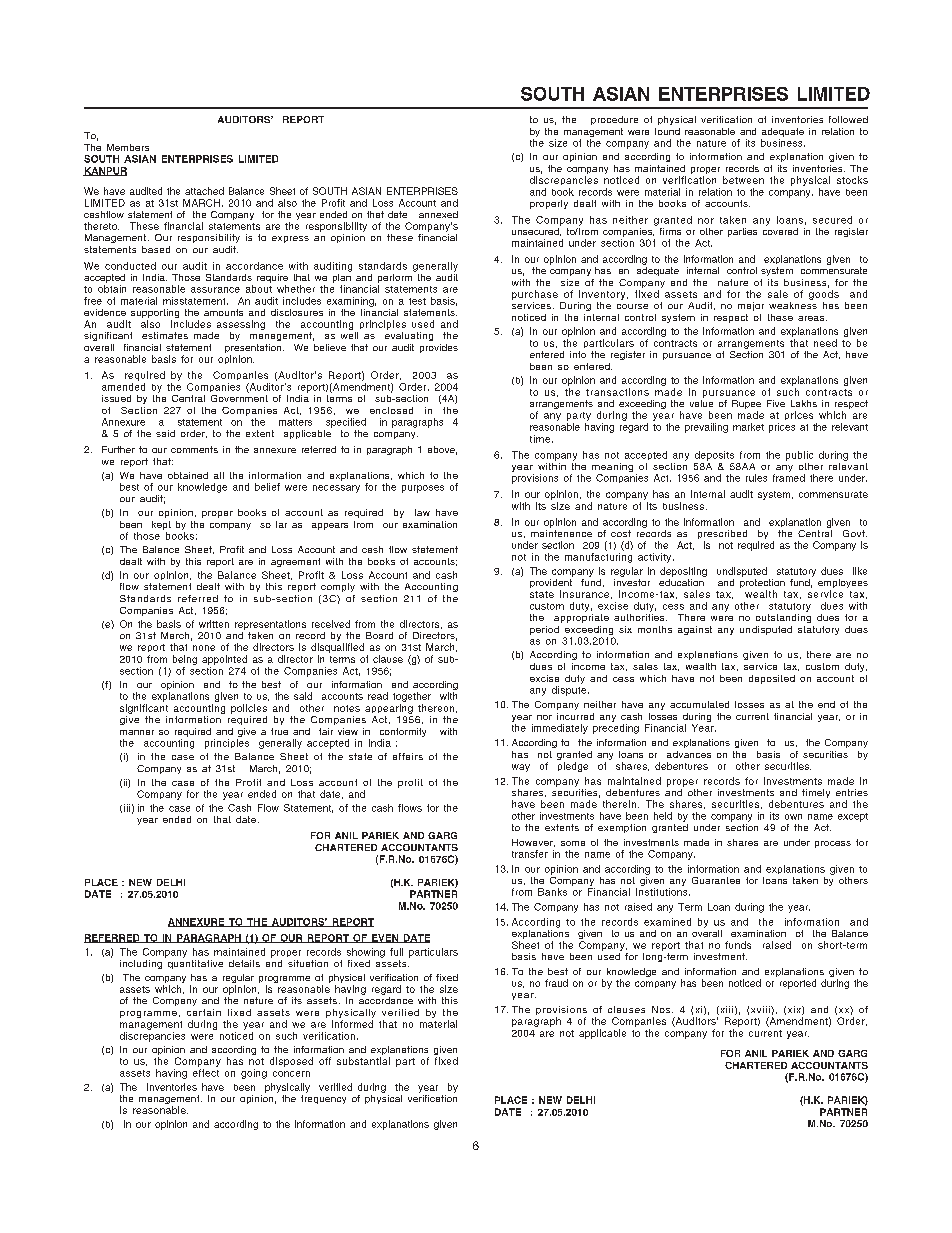 Image resolution: width=952 pixels, height=1233 pixels. I want to click on comments, so click(194, 449).
